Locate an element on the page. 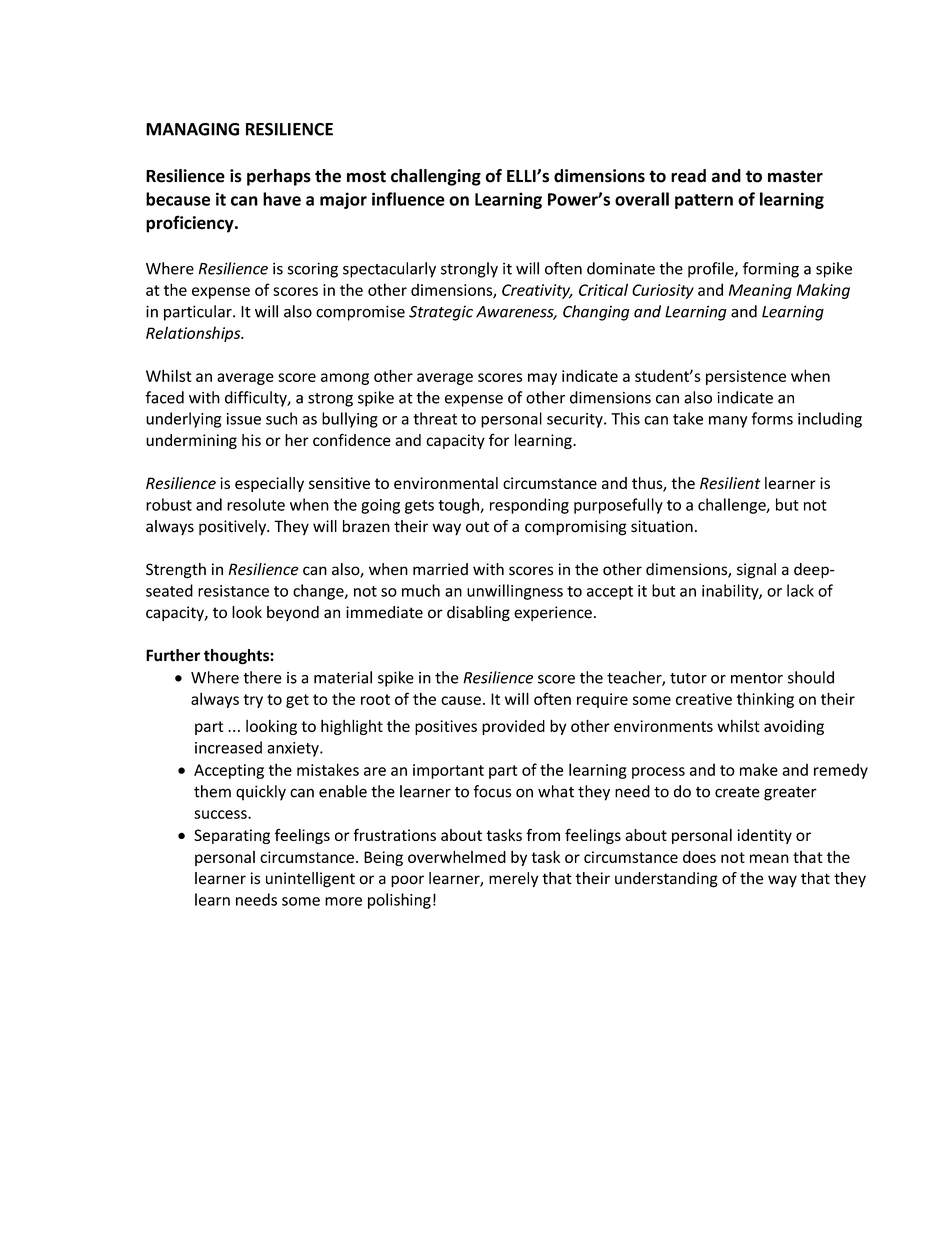  perhaps is located at coordinates (279, 177).
